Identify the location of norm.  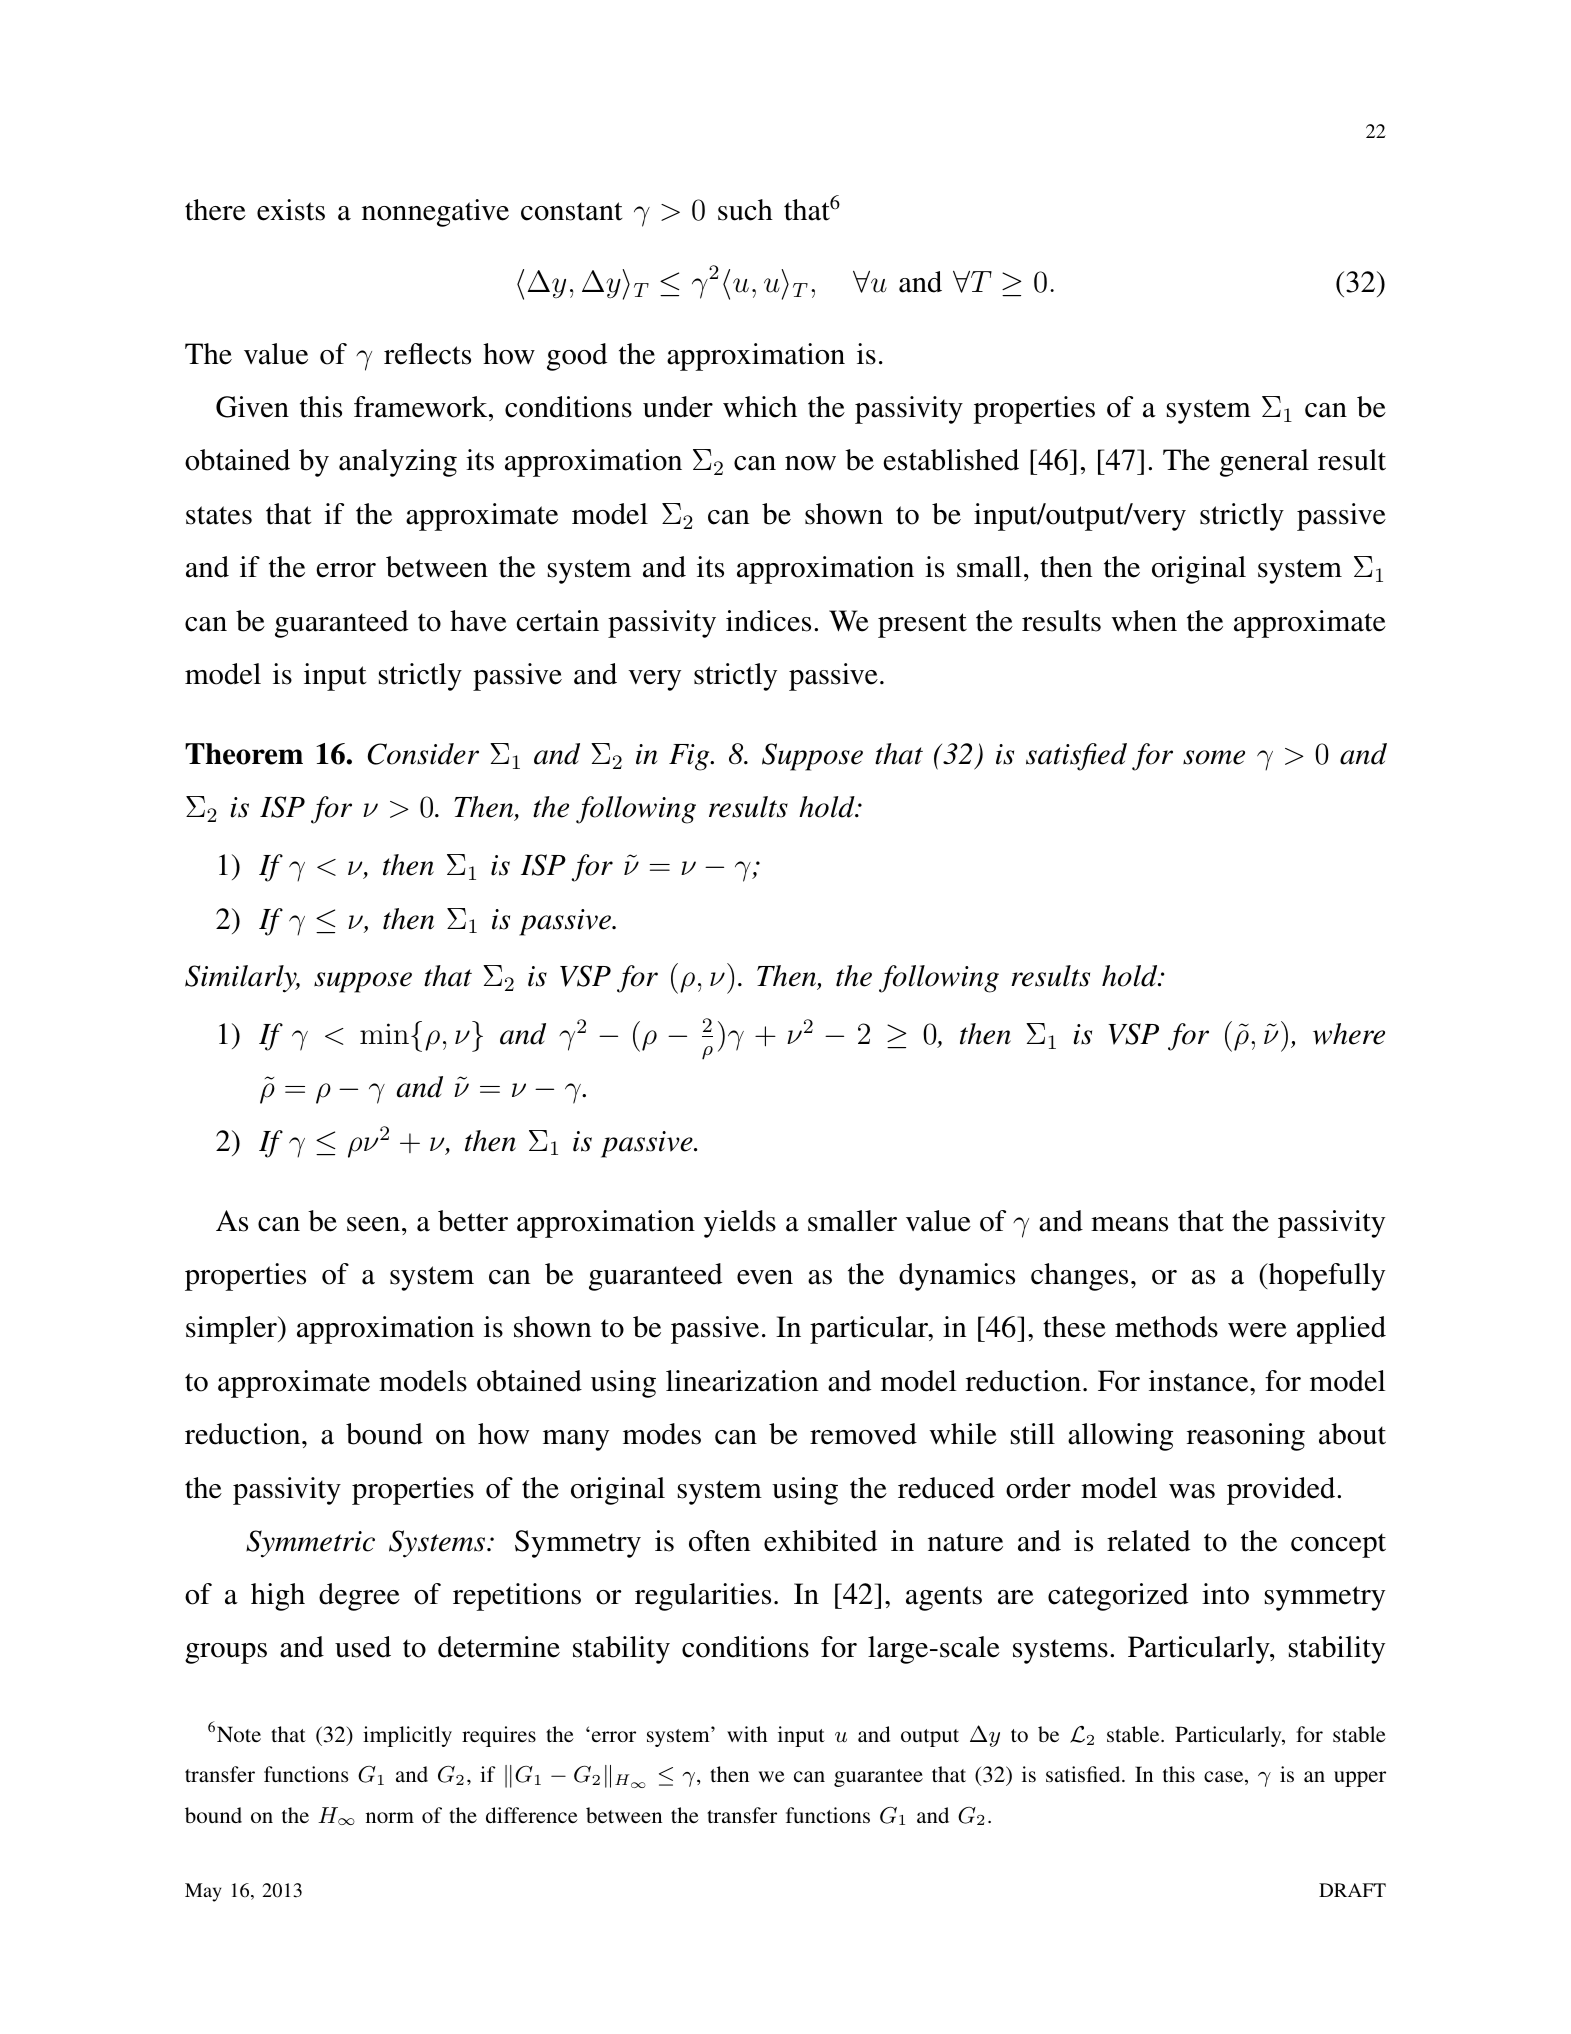
(390, 1817).
